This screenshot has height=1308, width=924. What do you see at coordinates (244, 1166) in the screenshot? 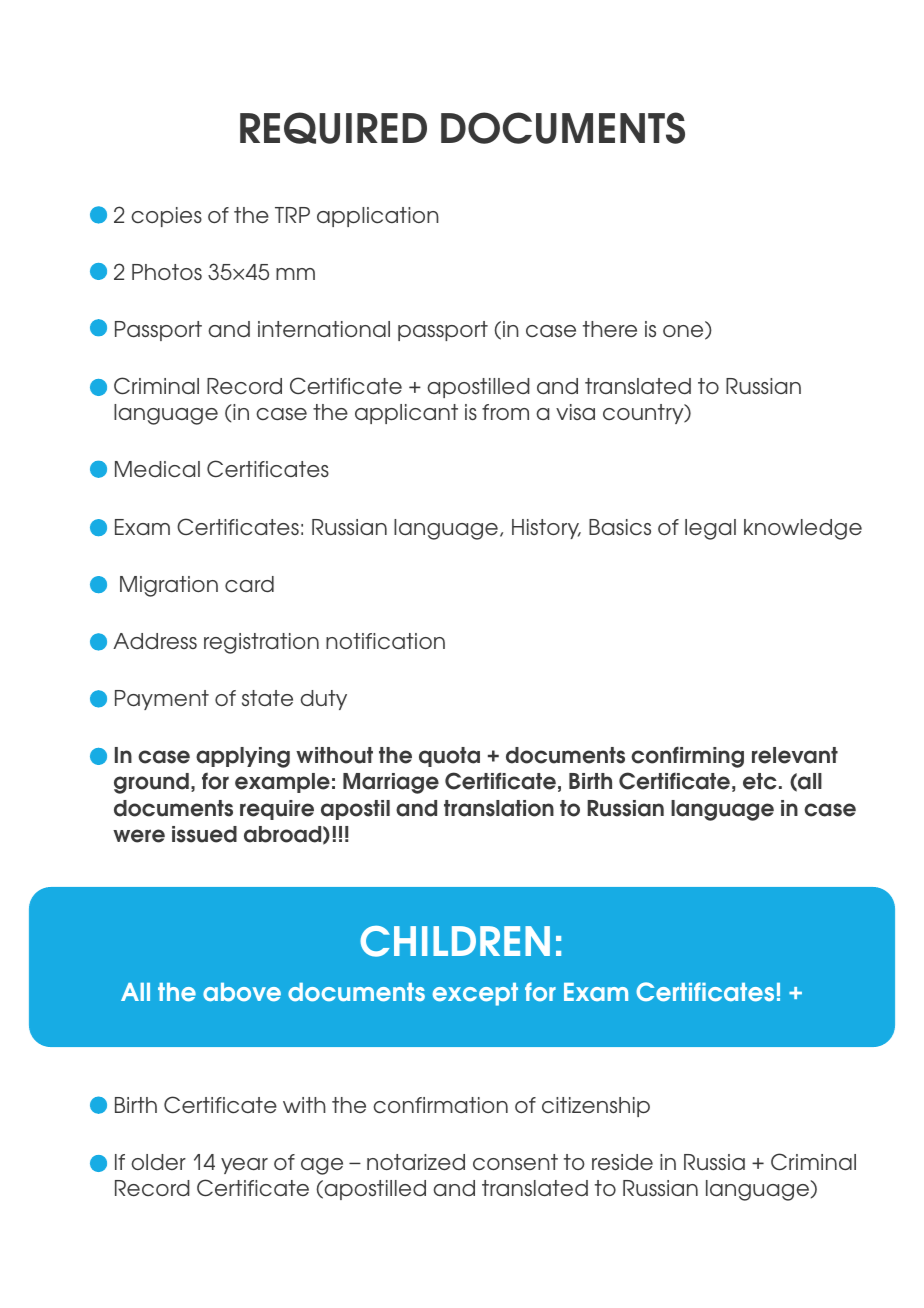
I see `year` at bounding box center [244, 1166].
